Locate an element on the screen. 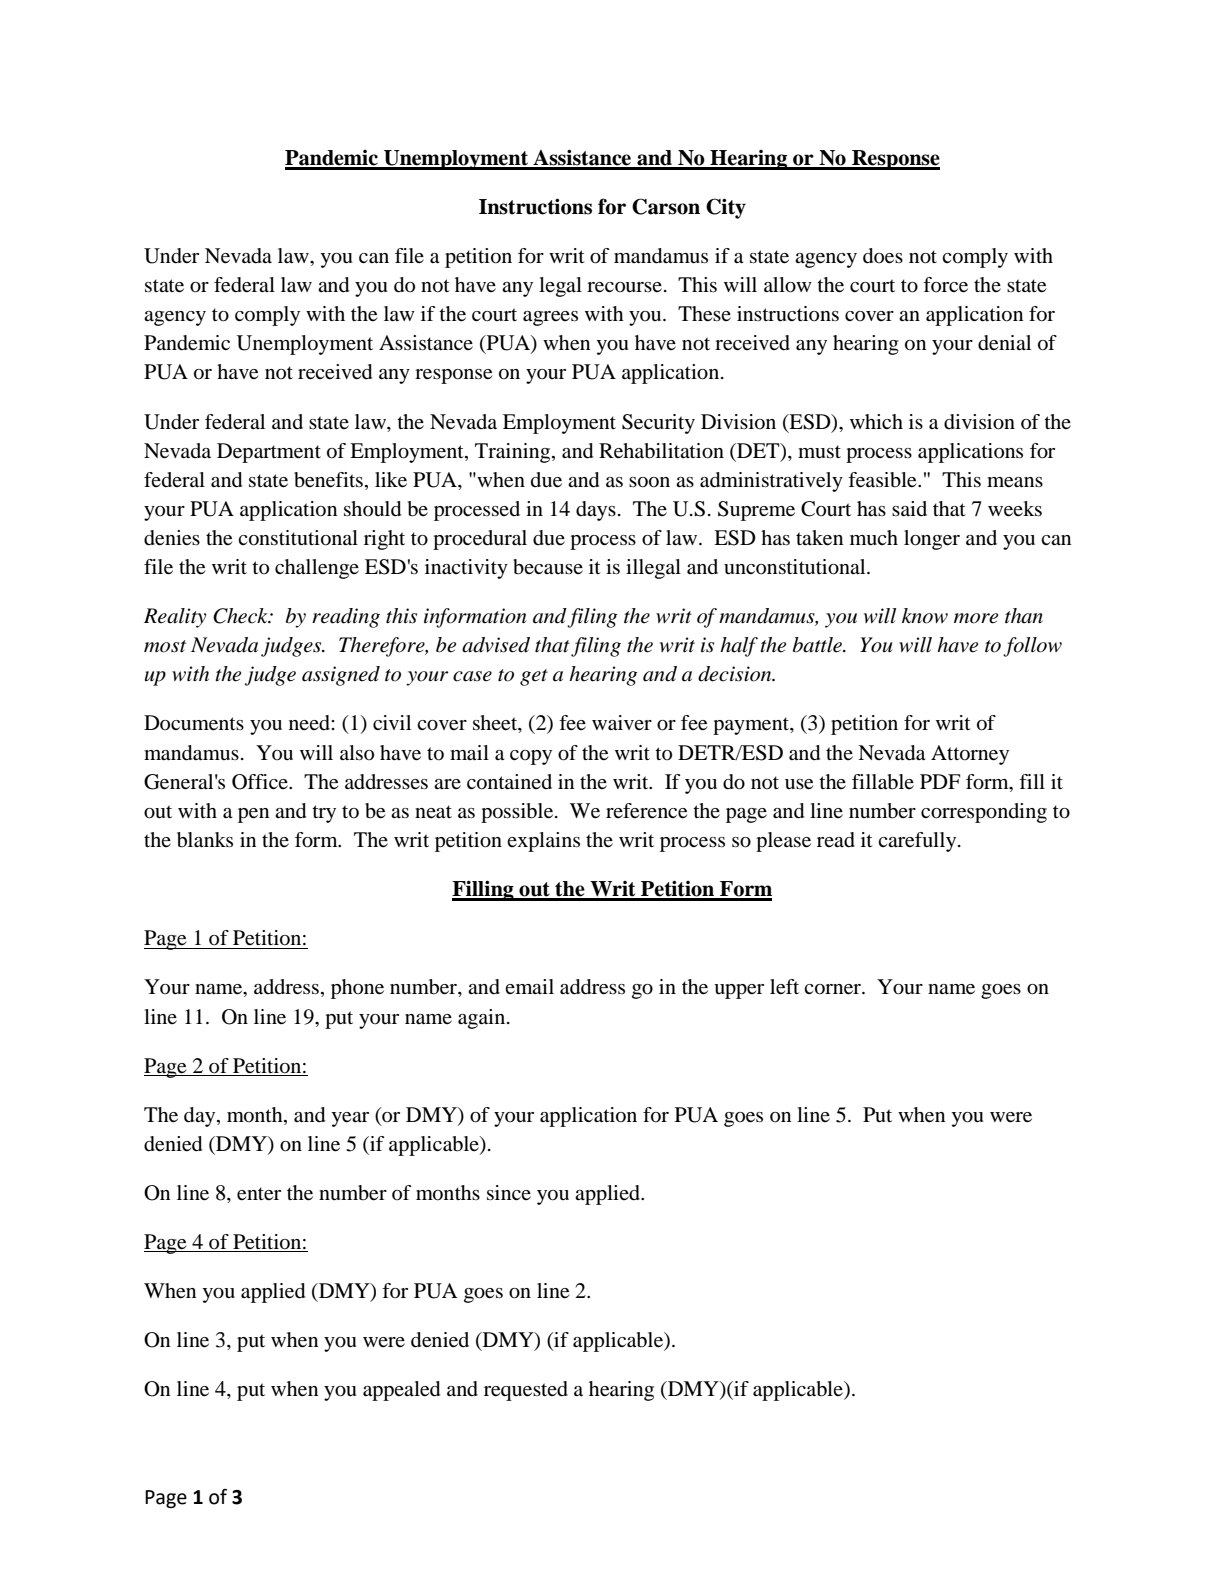 This screenshot has width=1225, height=1585. phone is located at coordinates (357, 989).
